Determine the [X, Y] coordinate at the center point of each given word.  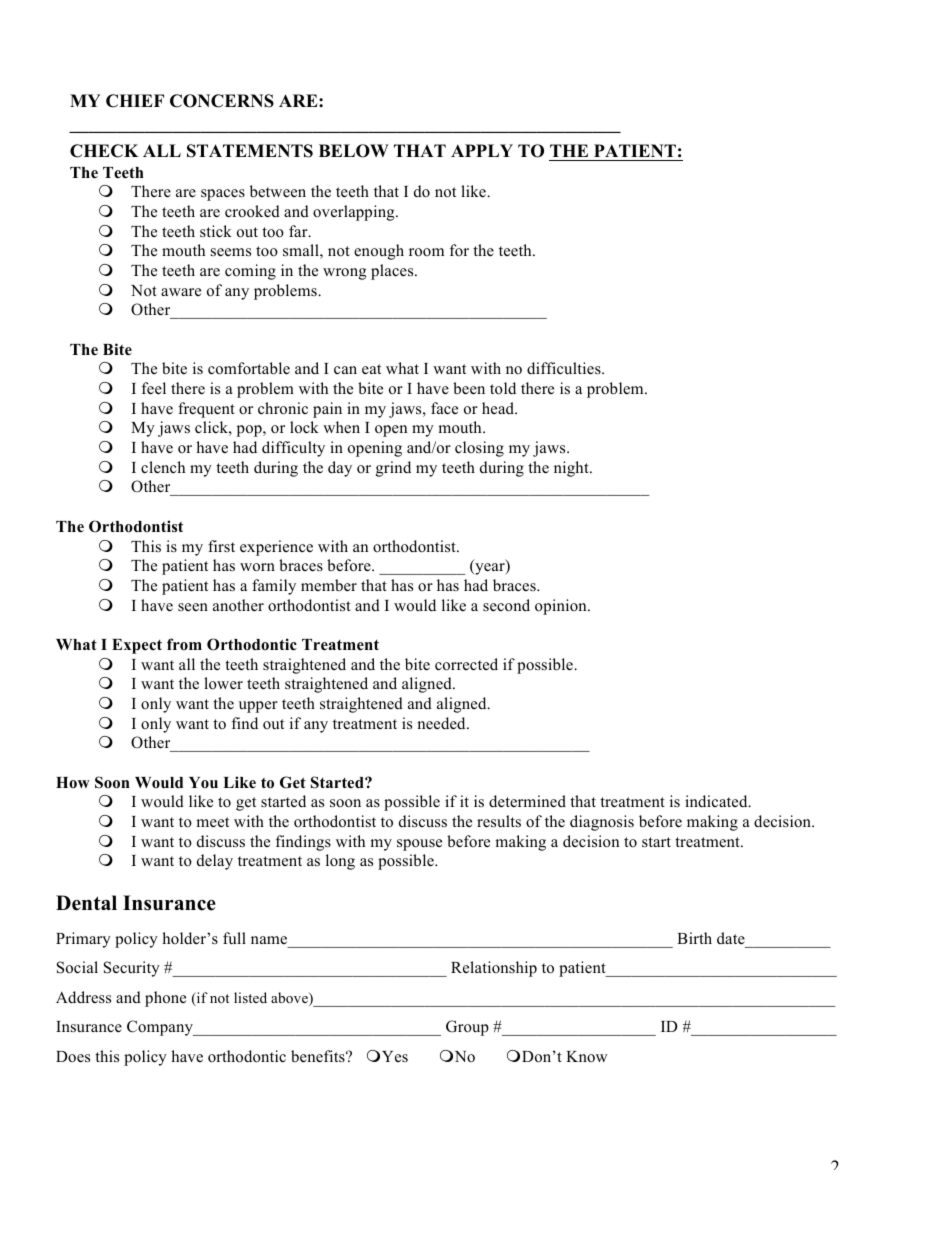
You [203, 783]
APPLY [482, 150]
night [572, 469]
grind [393, 469]
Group [467, 1028]
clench [163, 467]
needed [442, 723]
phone [165, 999]
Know [587, 1056]
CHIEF [135, 101]
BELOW [353, 151]
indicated [717, 801]
